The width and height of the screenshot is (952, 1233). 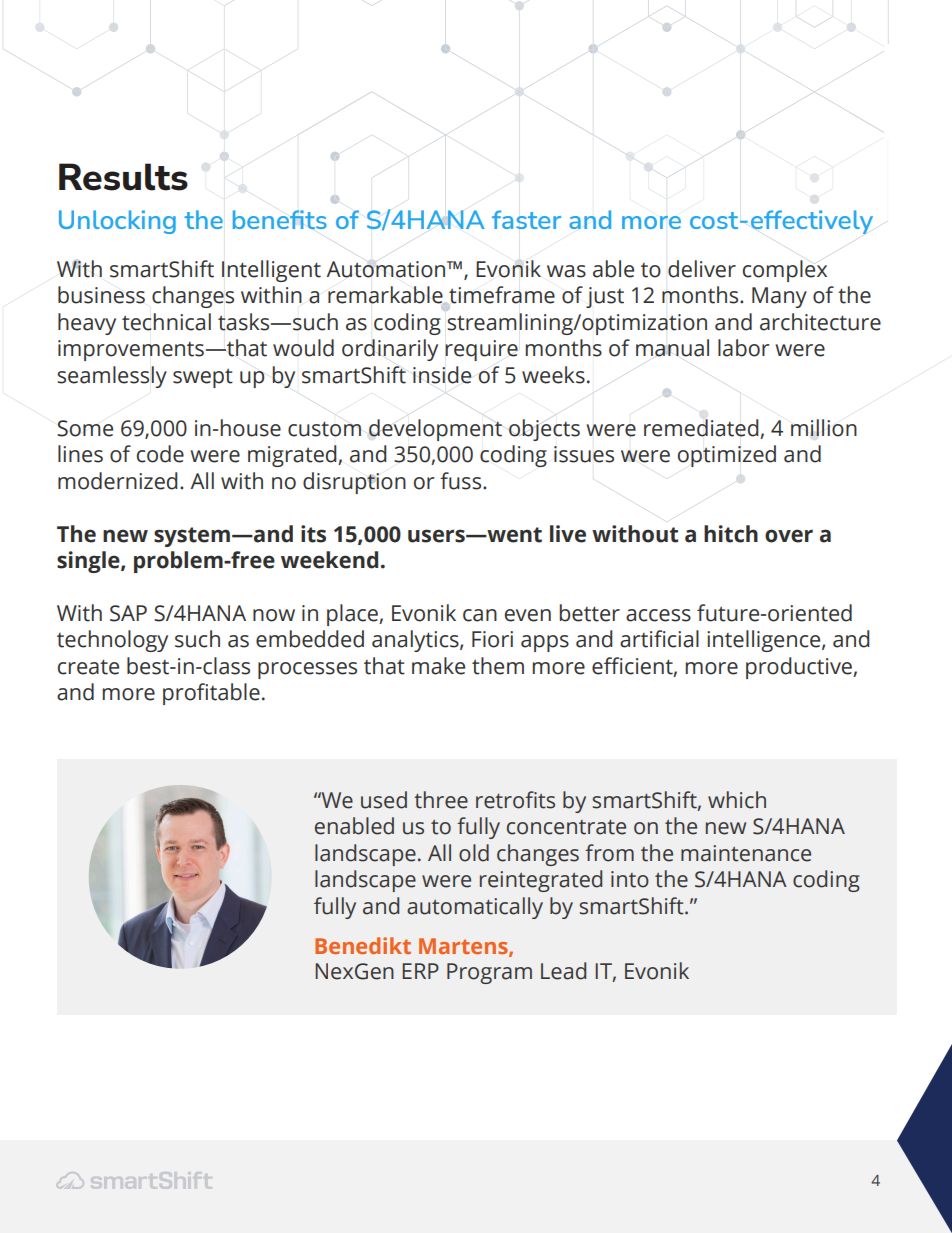 I want to click on faster, so click(x=526, y=219).
